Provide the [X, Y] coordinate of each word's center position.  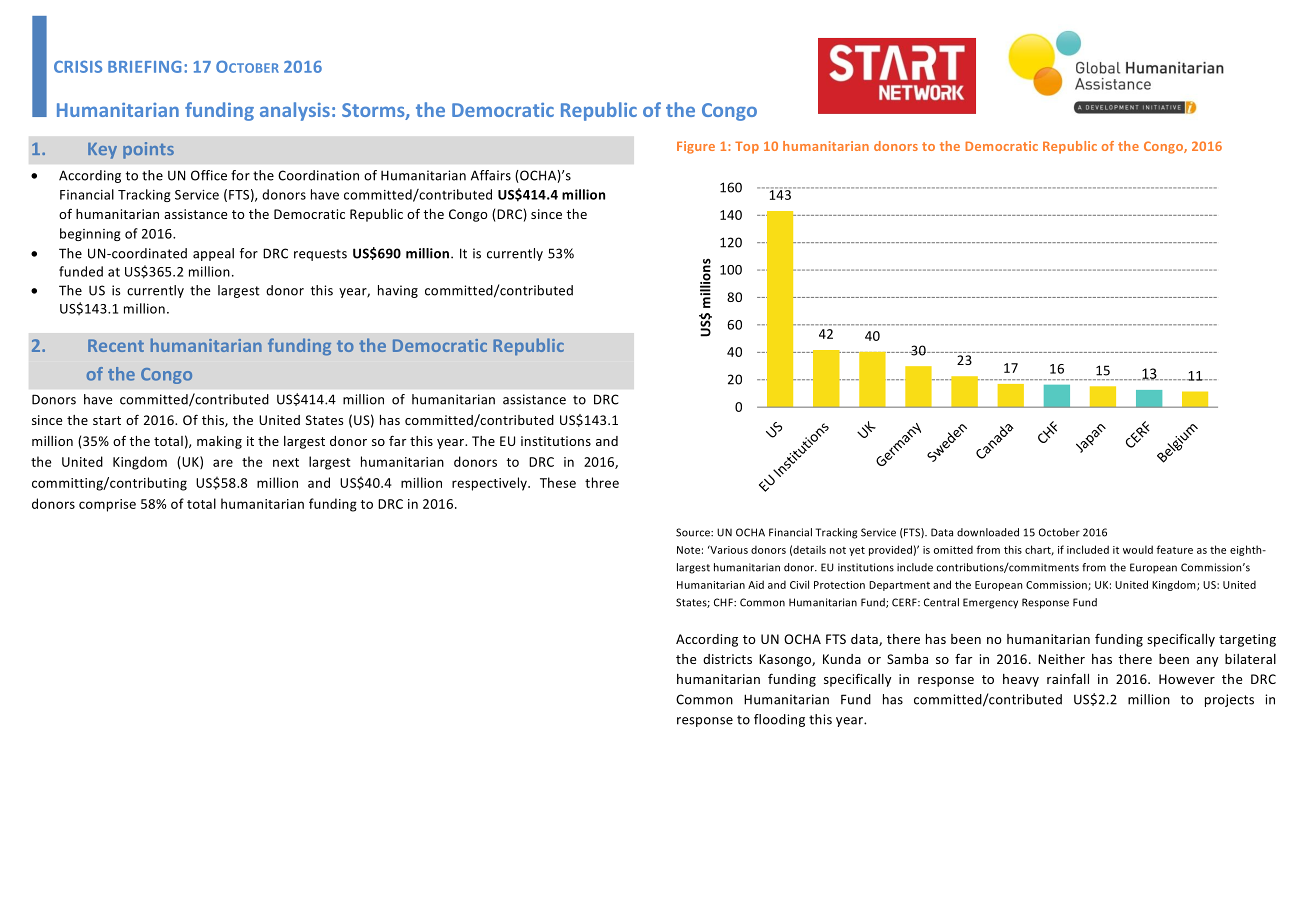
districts [727, 659]
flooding [779, 720]
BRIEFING [144, 67]
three [602, 482]
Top [747, 147]
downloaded [988, 532]
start [107, 420]
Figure [696, 147]
